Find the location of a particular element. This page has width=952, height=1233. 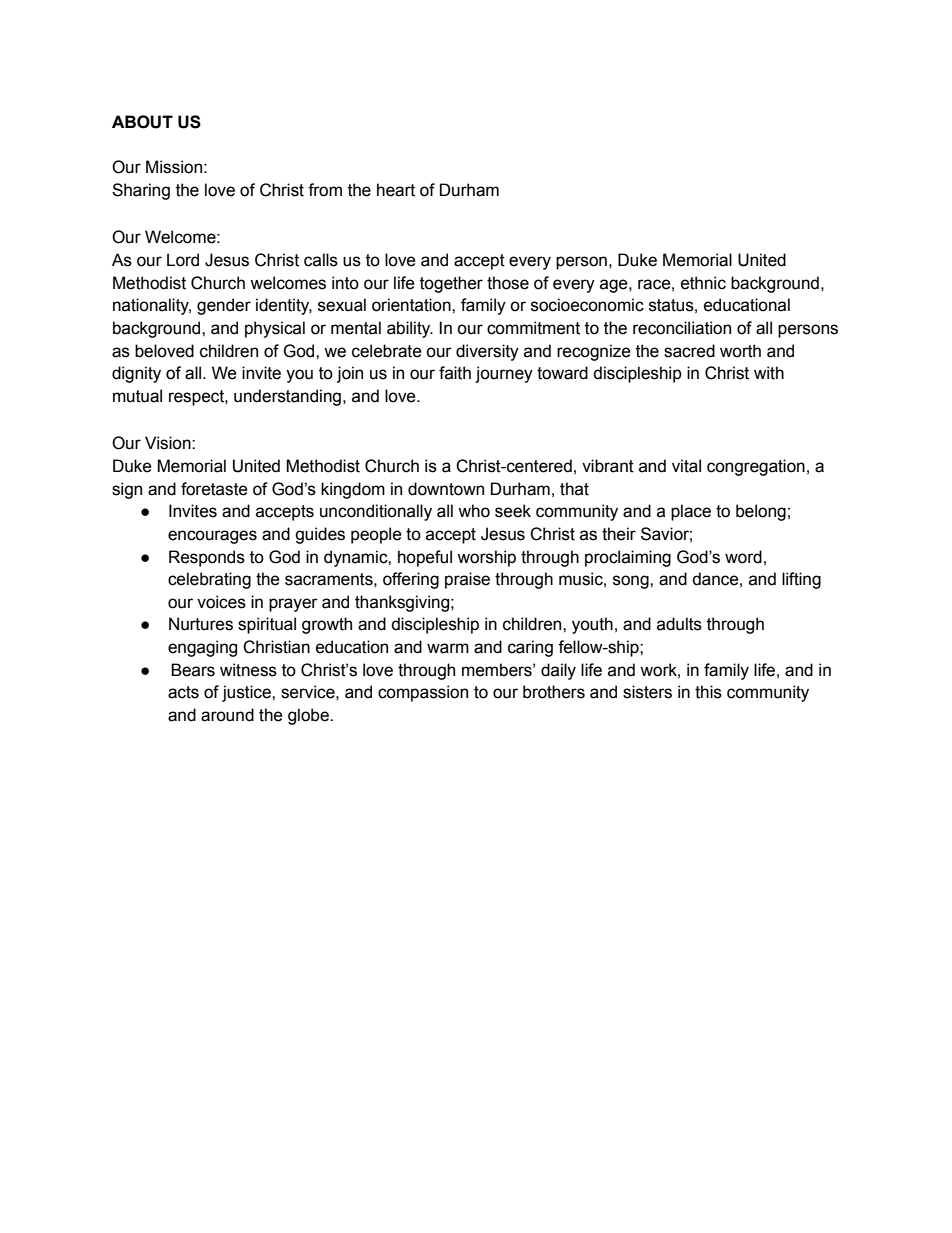

this is located at coordinates (708, 692).
